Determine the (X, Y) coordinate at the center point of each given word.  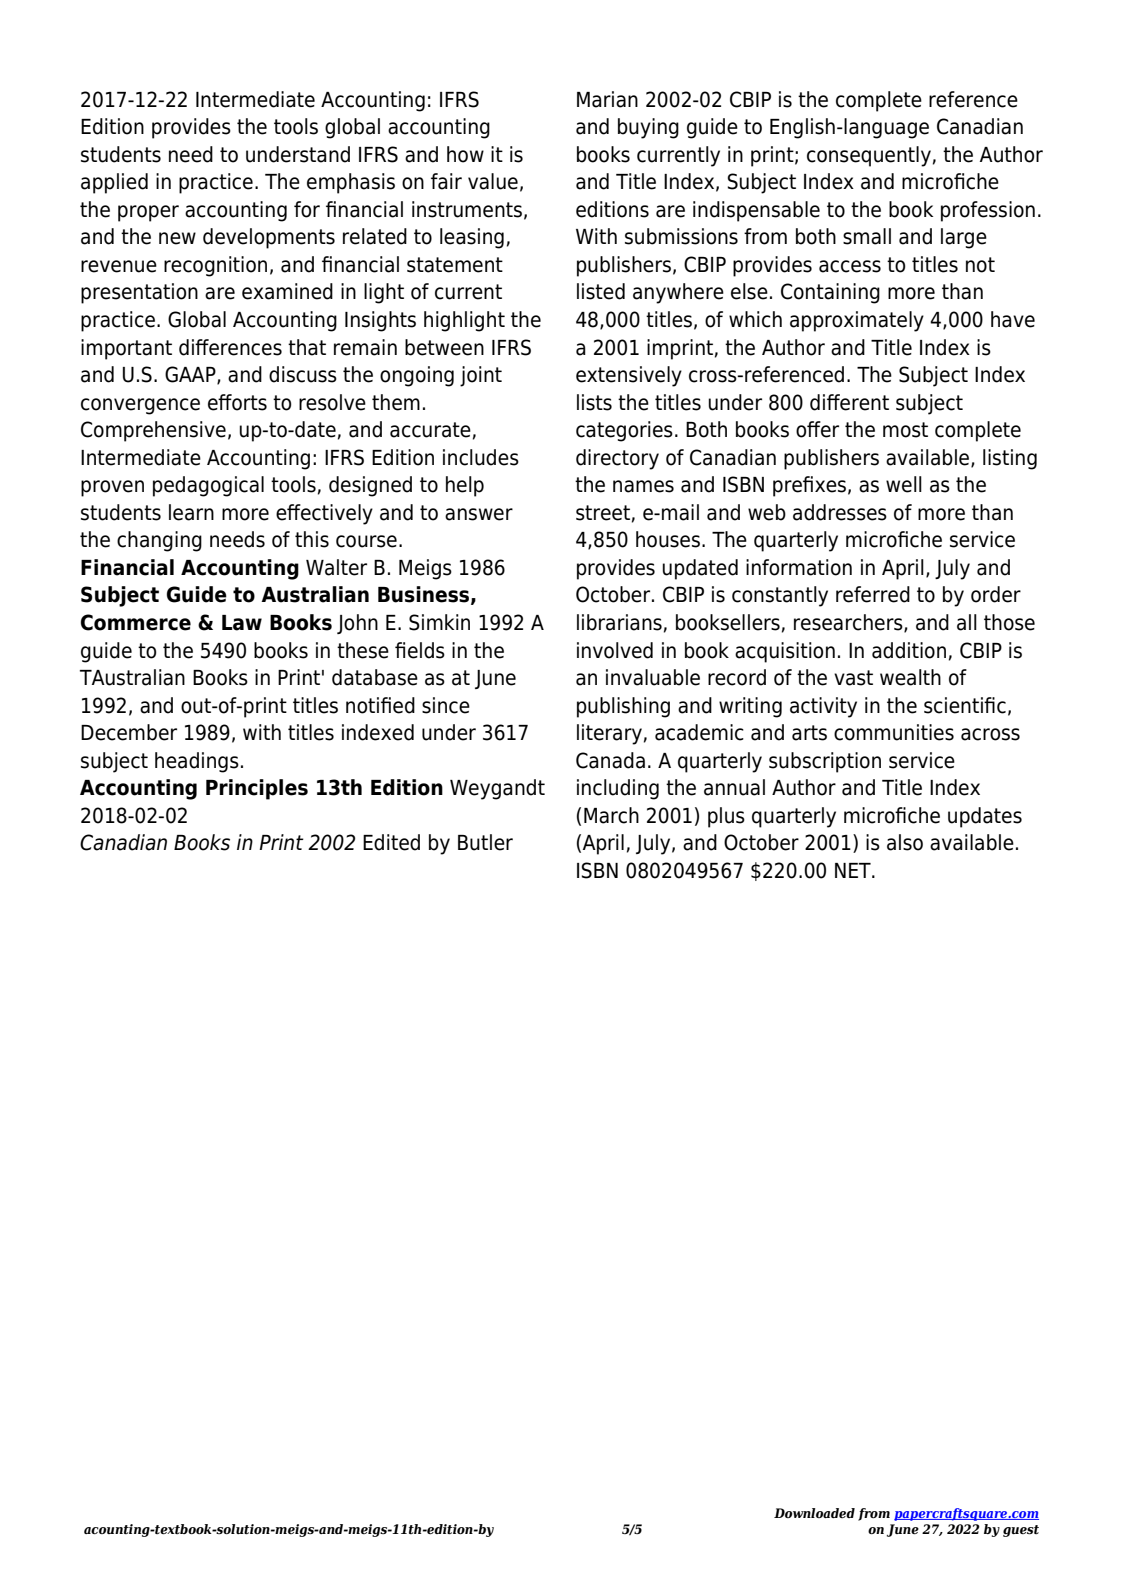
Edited (391, 842)
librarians (619, 622)
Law (242, 623)
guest (1021, 1531)
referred (873, 594)
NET (854, 870)
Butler (485, 842)
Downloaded (814, 1513)
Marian (607, 99)
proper (148, 213)
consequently (869, 156)
